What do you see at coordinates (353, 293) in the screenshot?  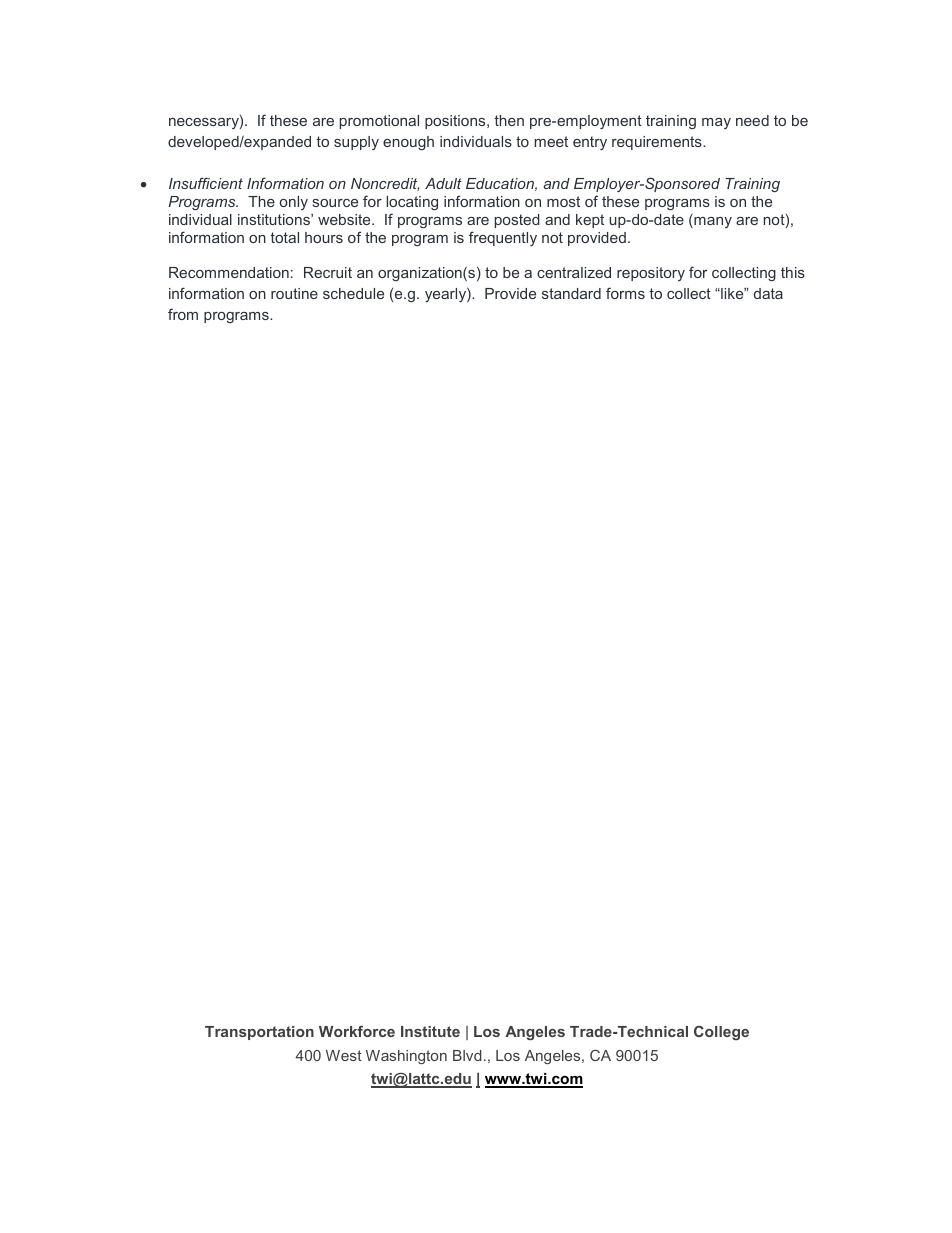 I see `schedule` at bounding box center [353, 293].
